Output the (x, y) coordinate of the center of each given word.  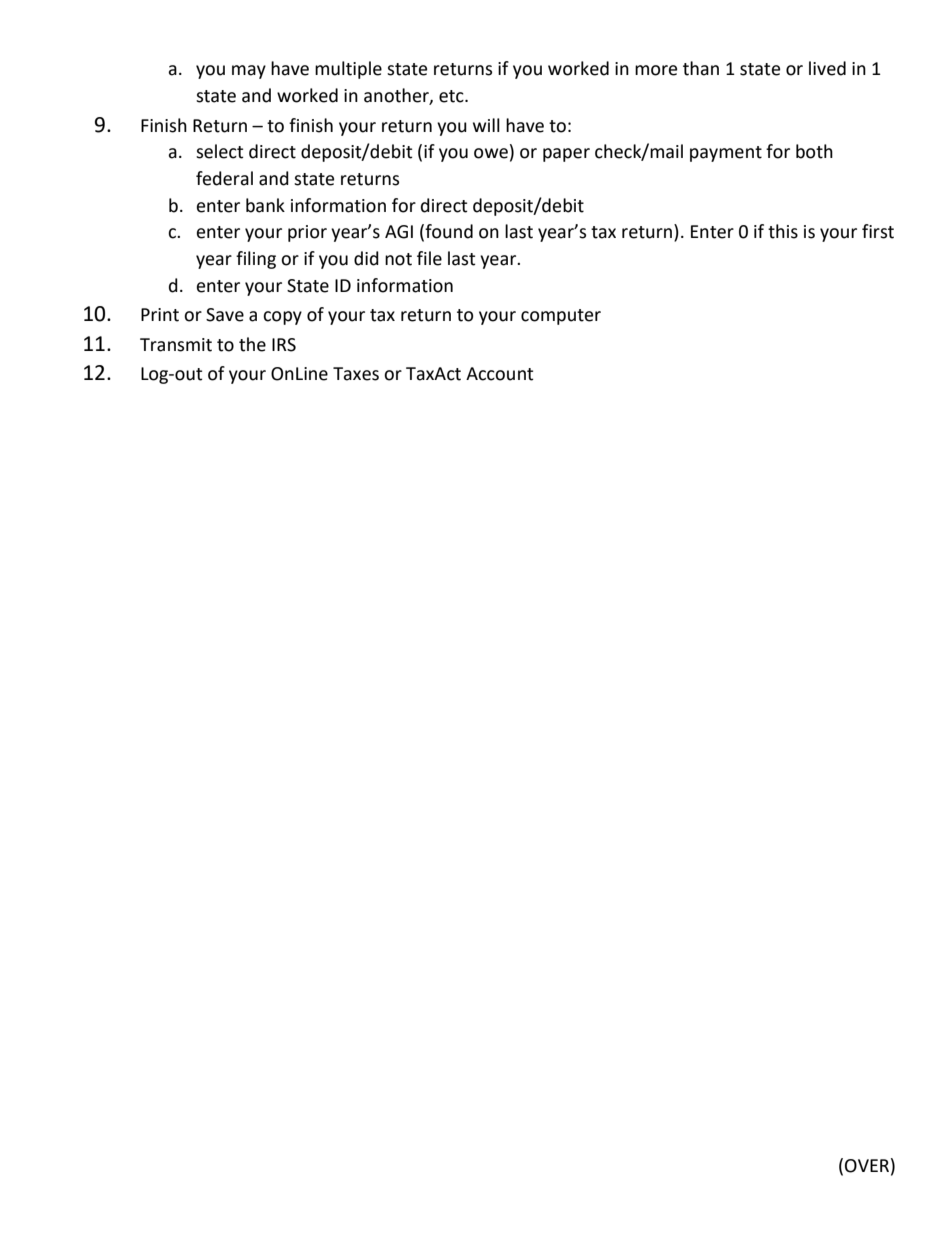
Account (499, 374)
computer (561, 317)
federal (224, 178)
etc (452, 96)
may (249, 72)
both (814, 151)
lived (827, 68)
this (783, 231)
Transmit (176, 345)
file (429, 258)
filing (256, 260)
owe (491, 153)
